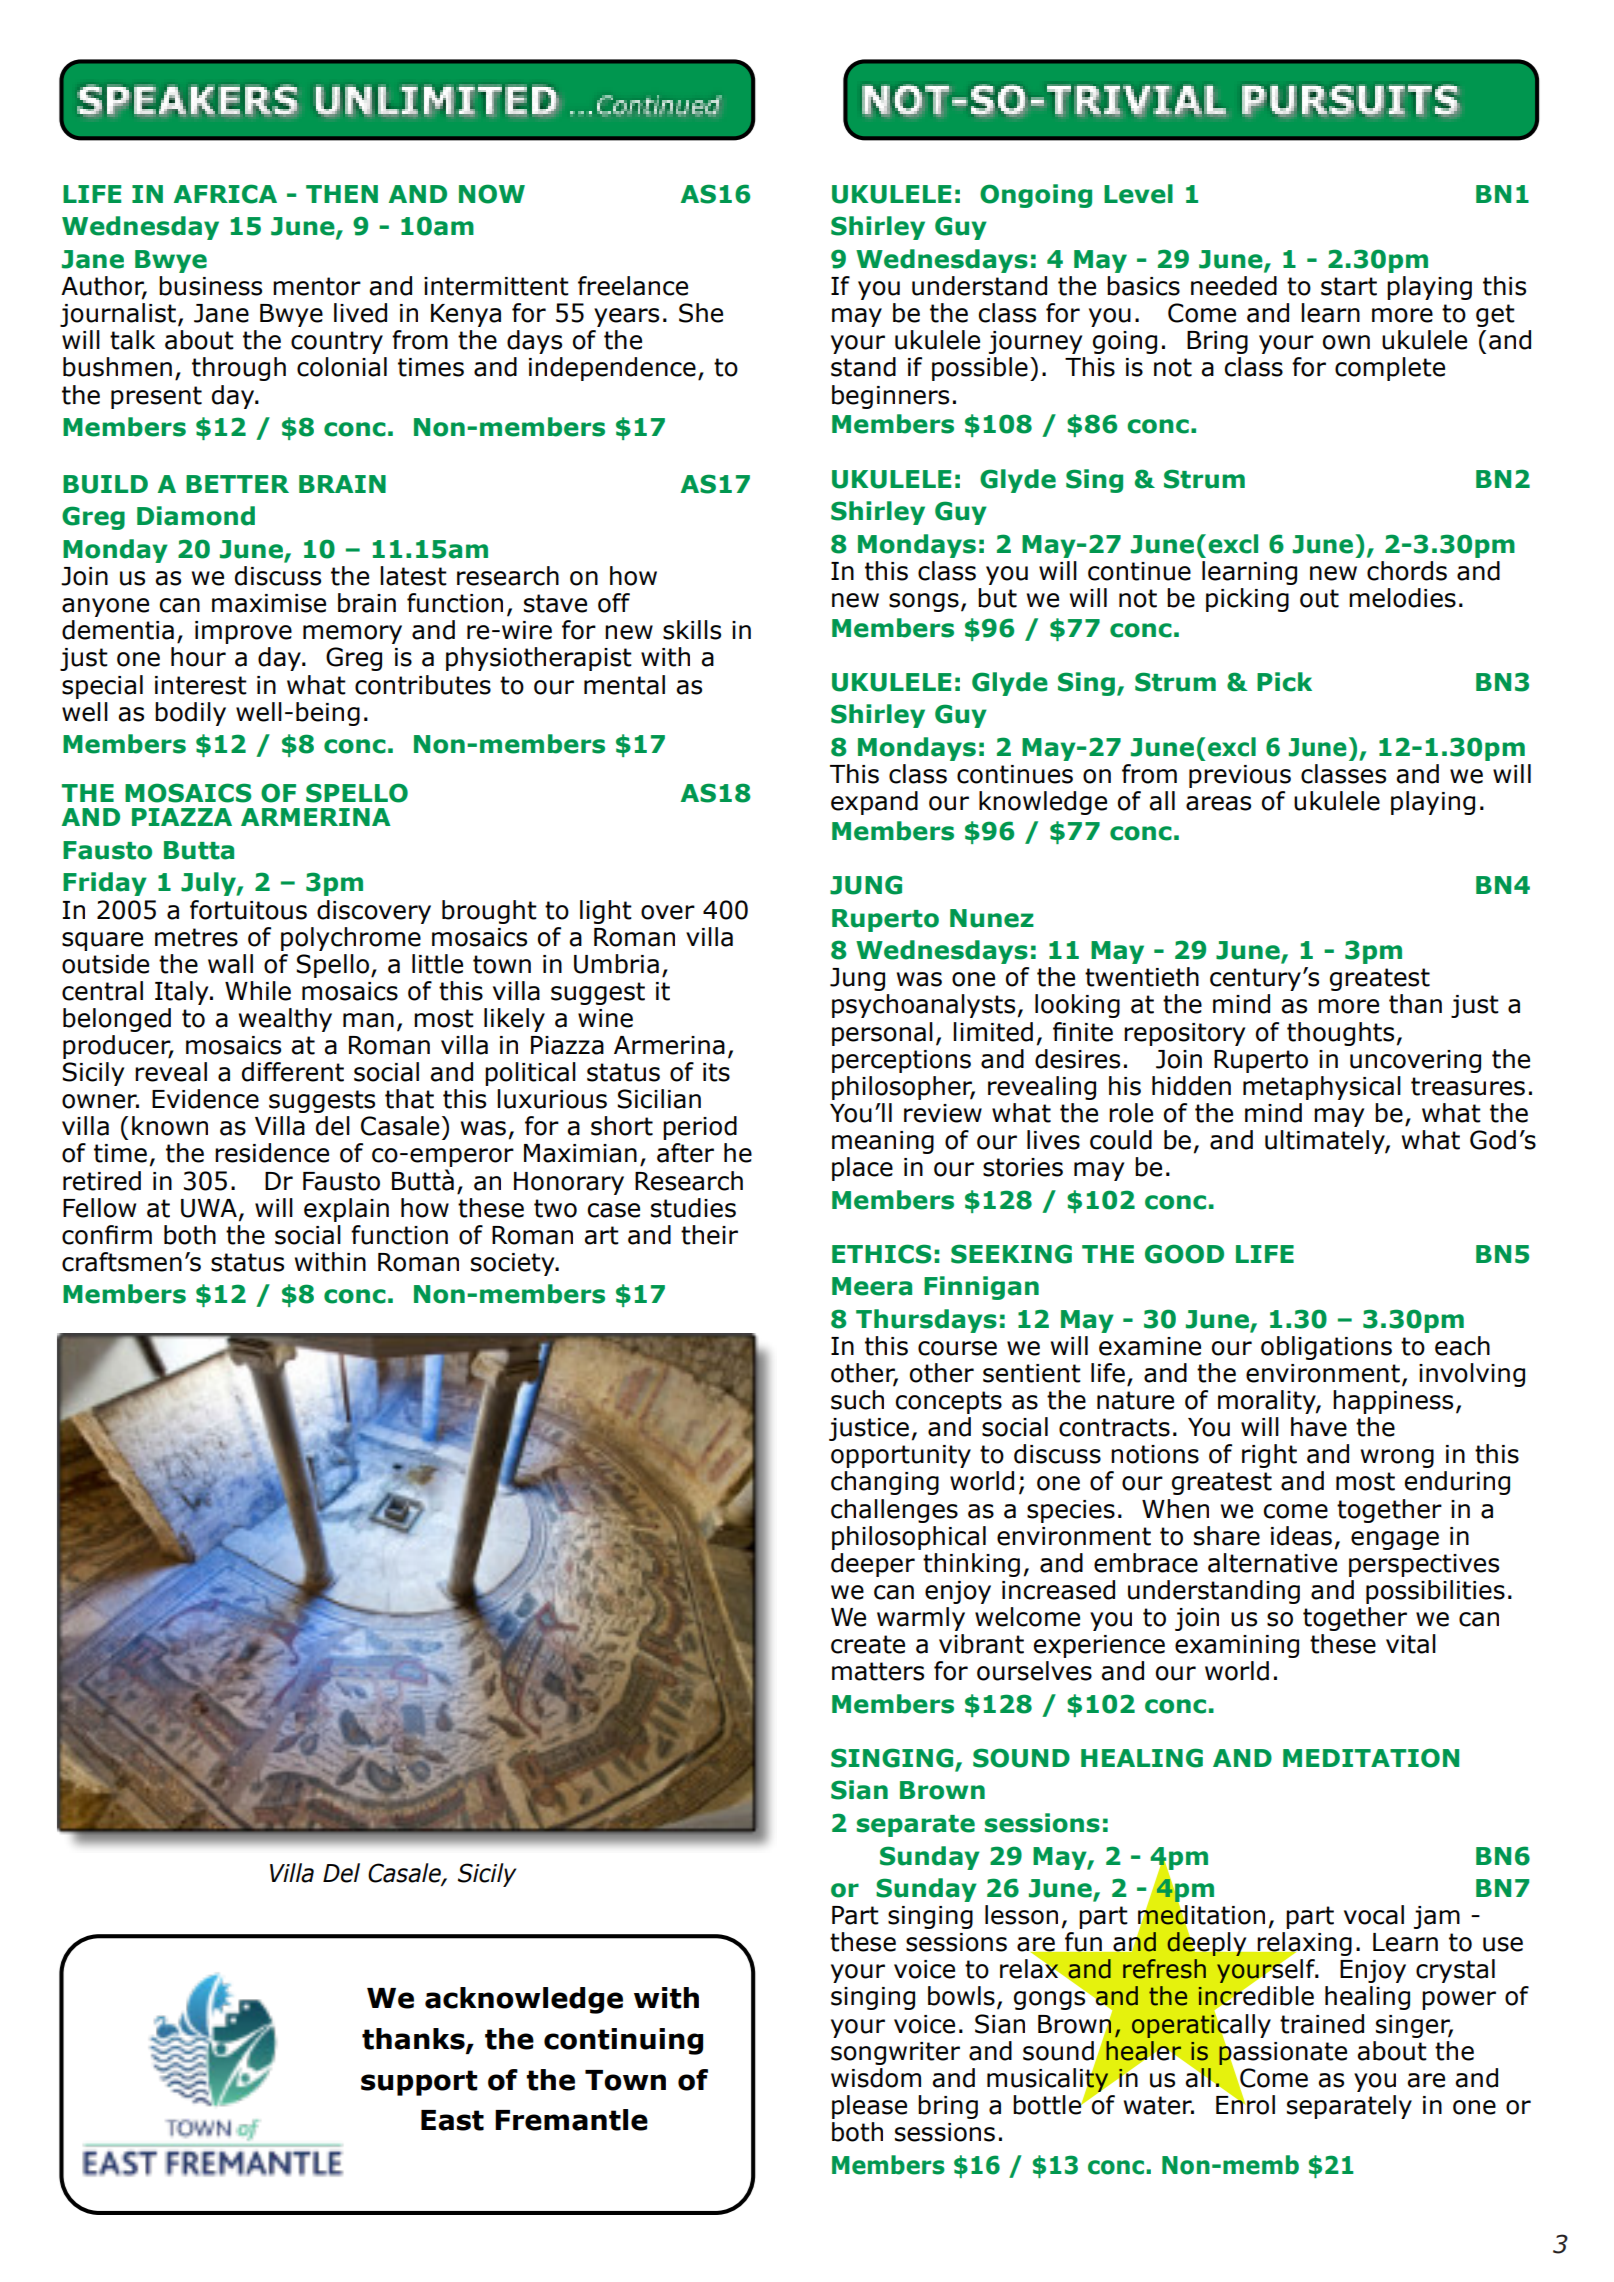  I want to click on mentor, so click(317, 286).
